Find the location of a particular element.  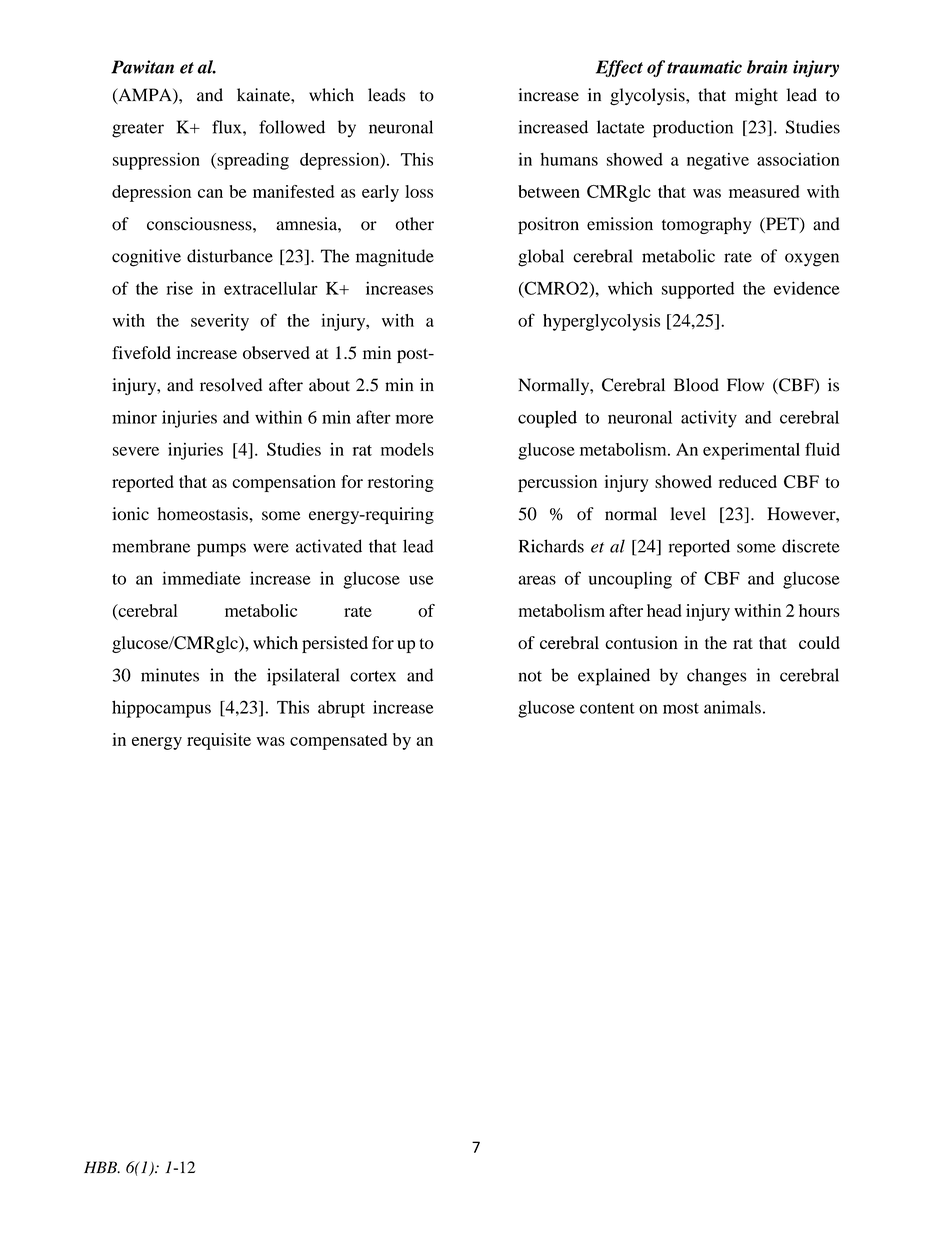

might is located at coordinates (756, 96).
